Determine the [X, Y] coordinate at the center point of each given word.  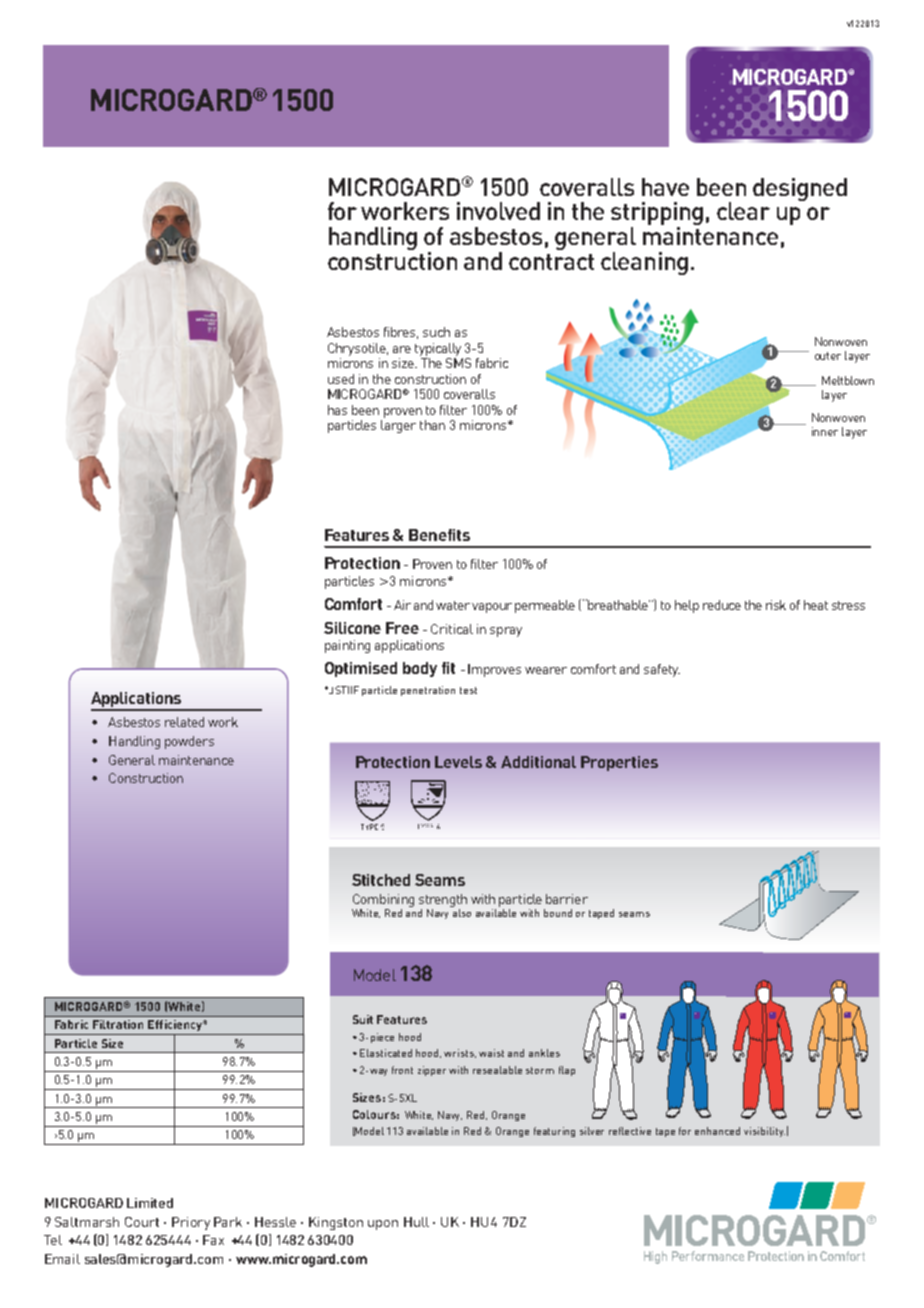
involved [498, 211]
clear [743, 211]
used [341, 379]
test [468, 690]
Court [142, 1222]
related [184, 722]
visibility [764, 1132]
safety [662, 670]
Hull [416, 1222]
